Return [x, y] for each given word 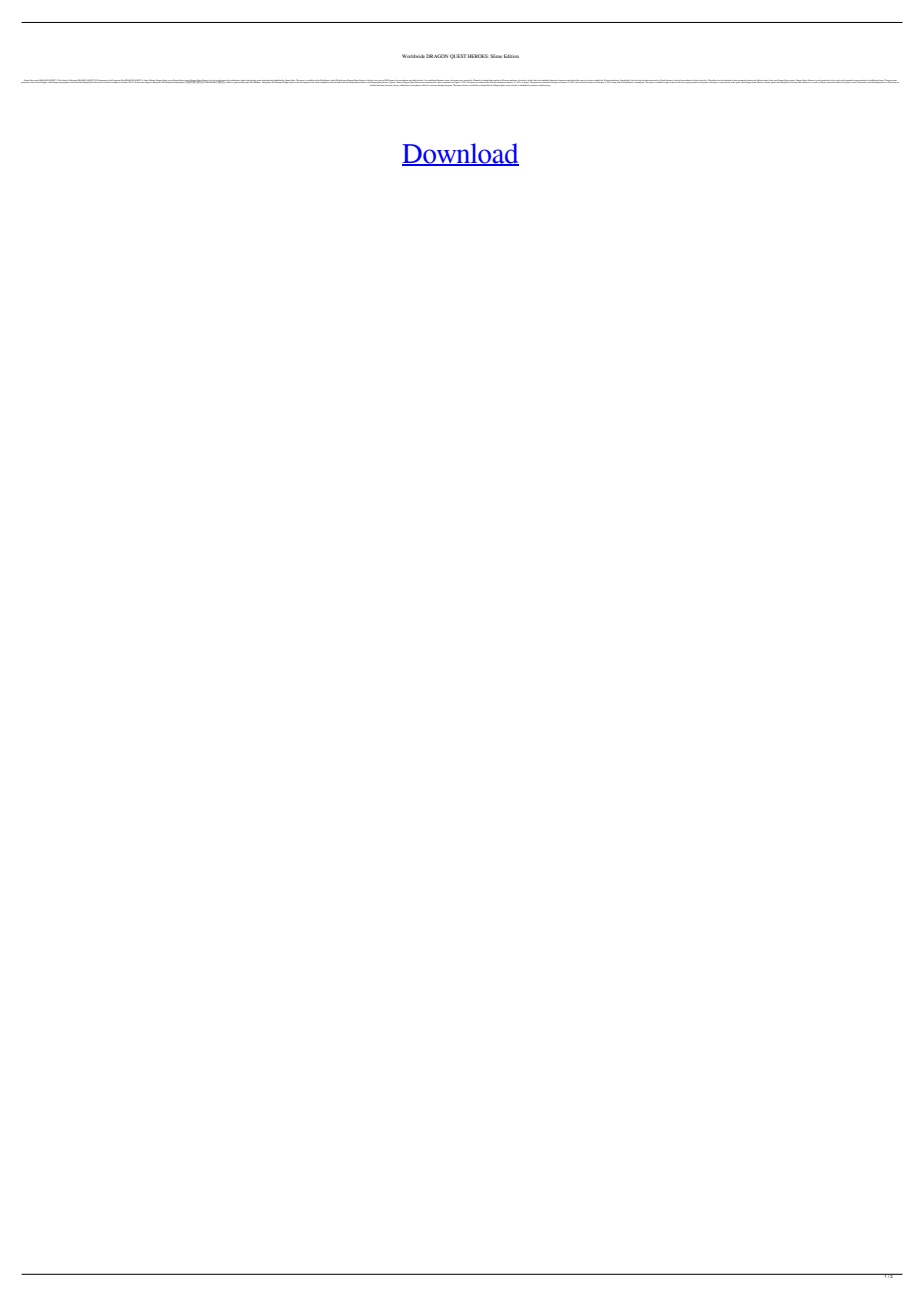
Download [460, 154]
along [614, 81]
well [815, 81]
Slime [496, 56]
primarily [25, 81]
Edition [511, 56]
